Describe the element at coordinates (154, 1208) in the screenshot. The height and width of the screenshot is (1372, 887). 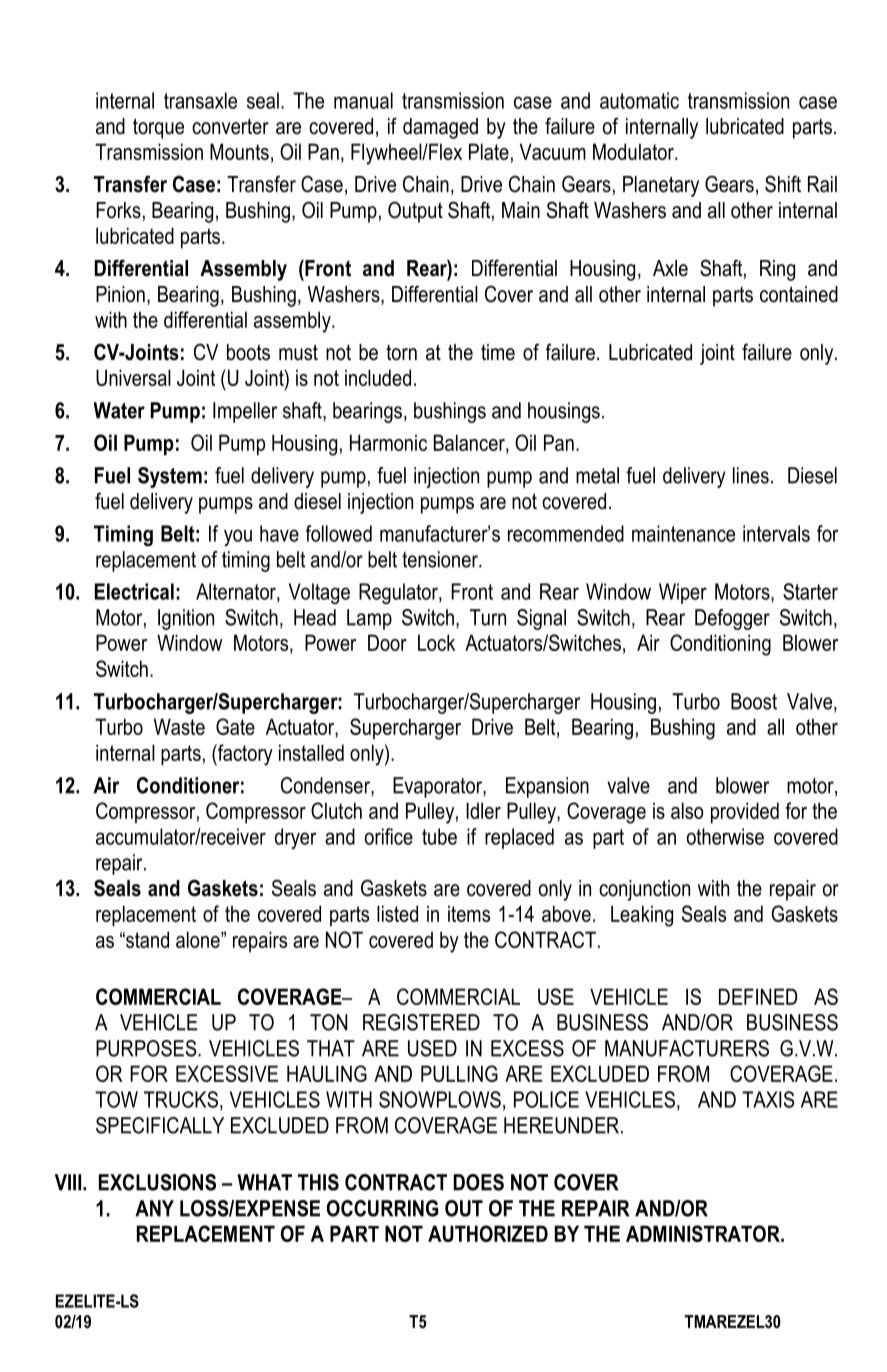
I see `ANY` at that location.
